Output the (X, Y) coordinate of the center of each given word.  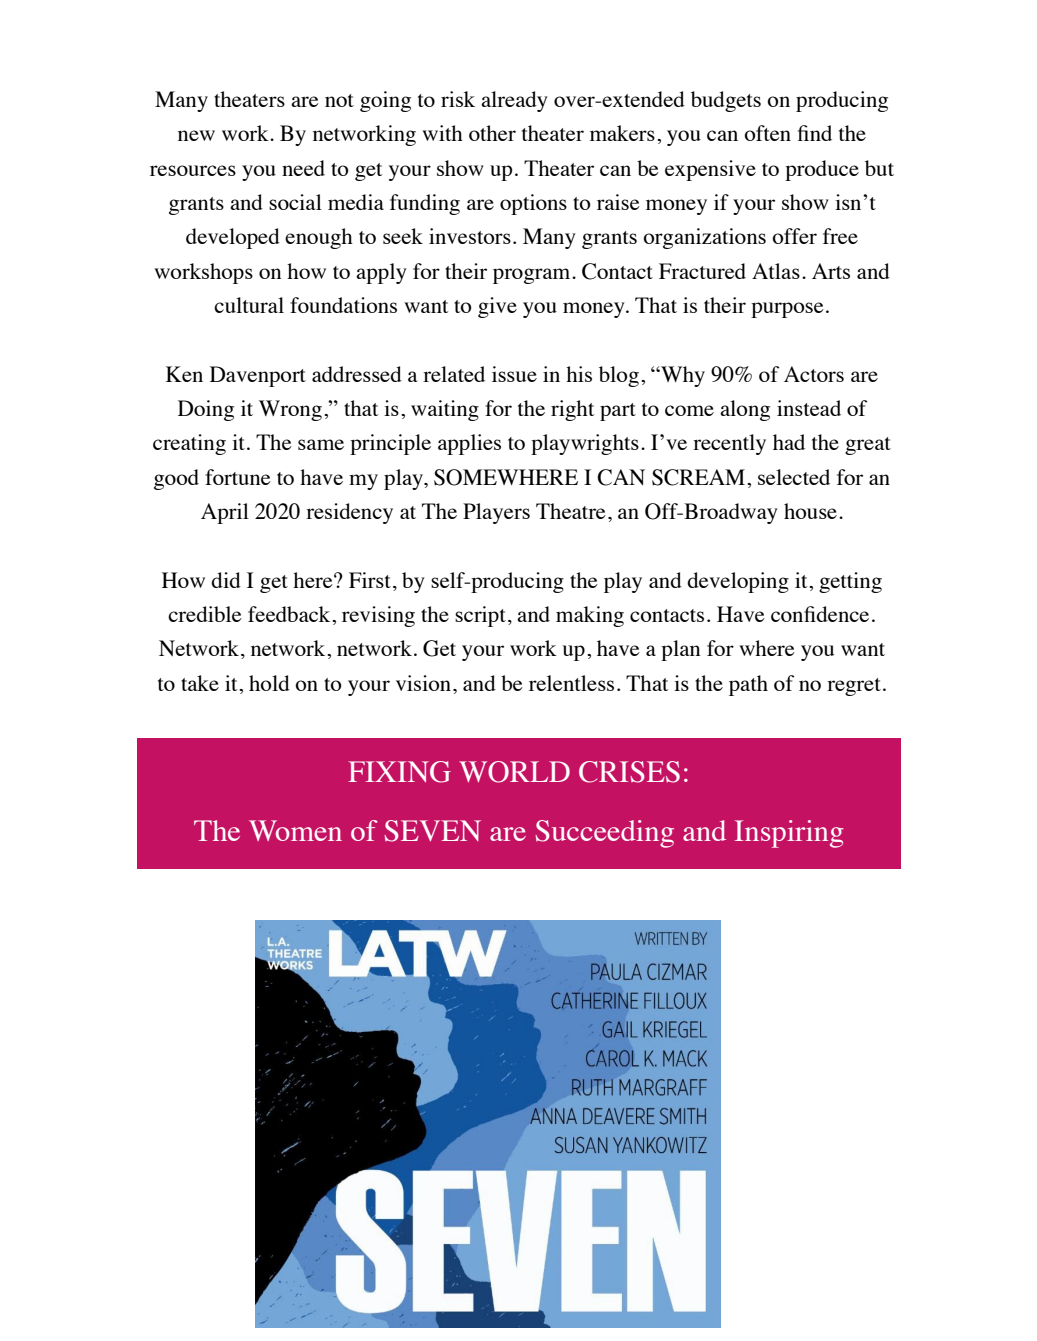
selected (794, 477)
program (533, 276)
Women (295, 830)
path (748, 685)
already (514, 101)
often (767, 133)
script (480, 616)
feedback (290, 614)
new (196, 135)
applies (469, 444)
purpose (787, 310)
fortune (238, 477)
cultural (249, 305)
